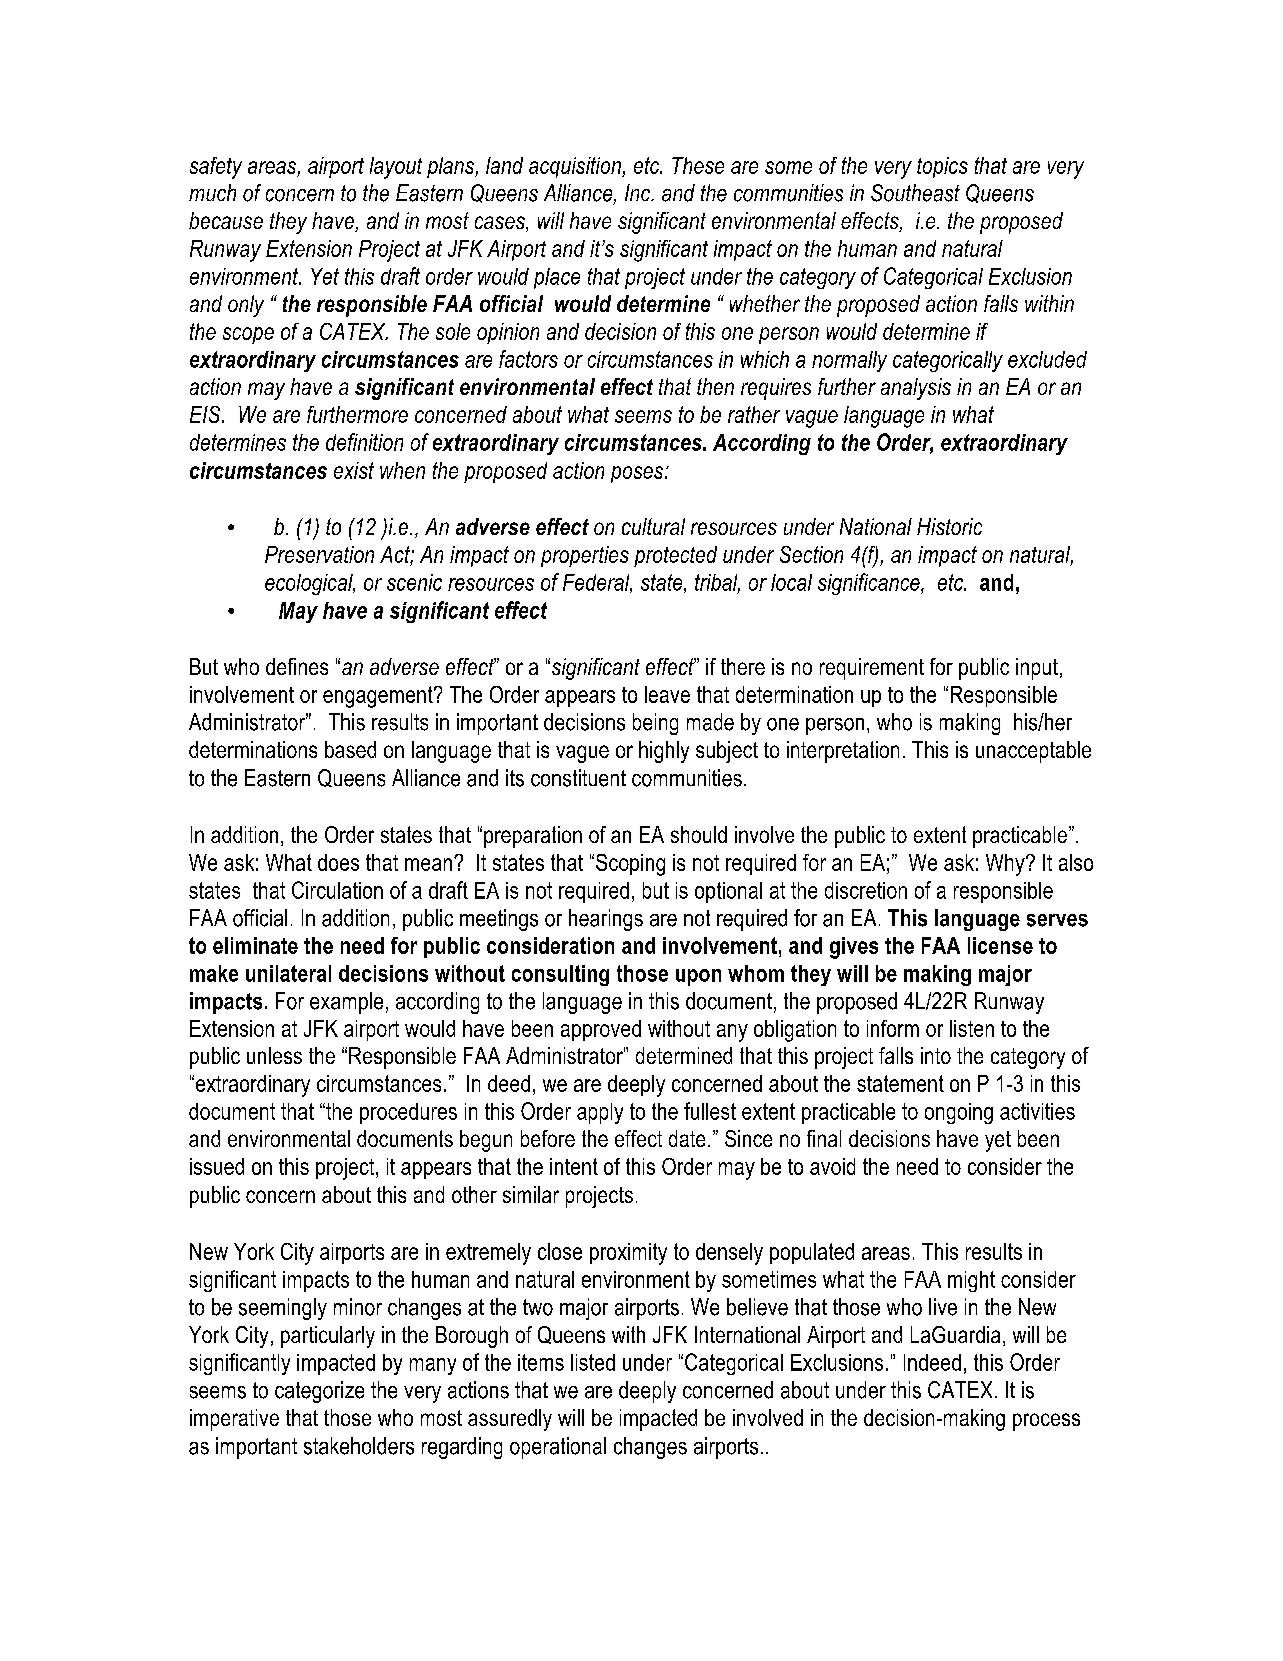  Describe the element at coordinates (338, 862) in the screenshot. I see `does` at that location.
